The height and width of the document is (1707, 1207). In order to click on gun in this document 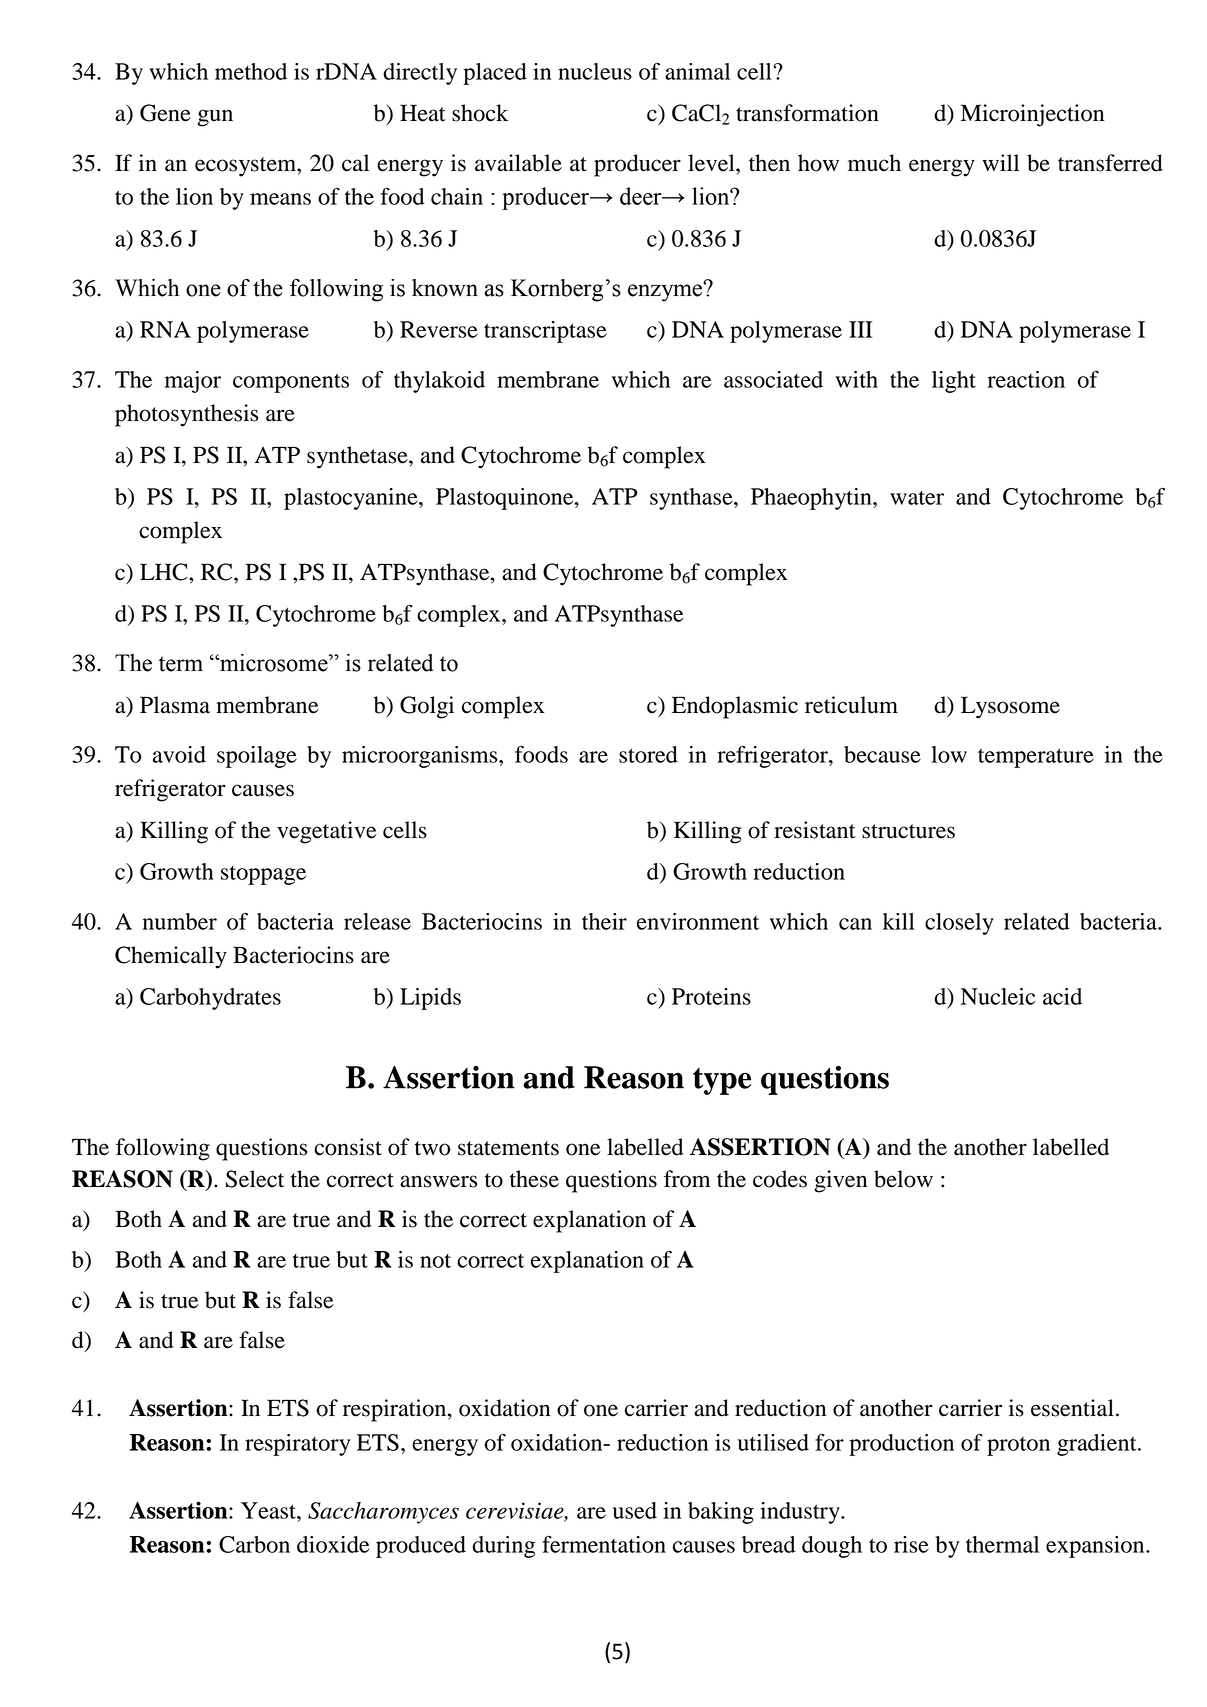, I will do `click(215, 118)`.
